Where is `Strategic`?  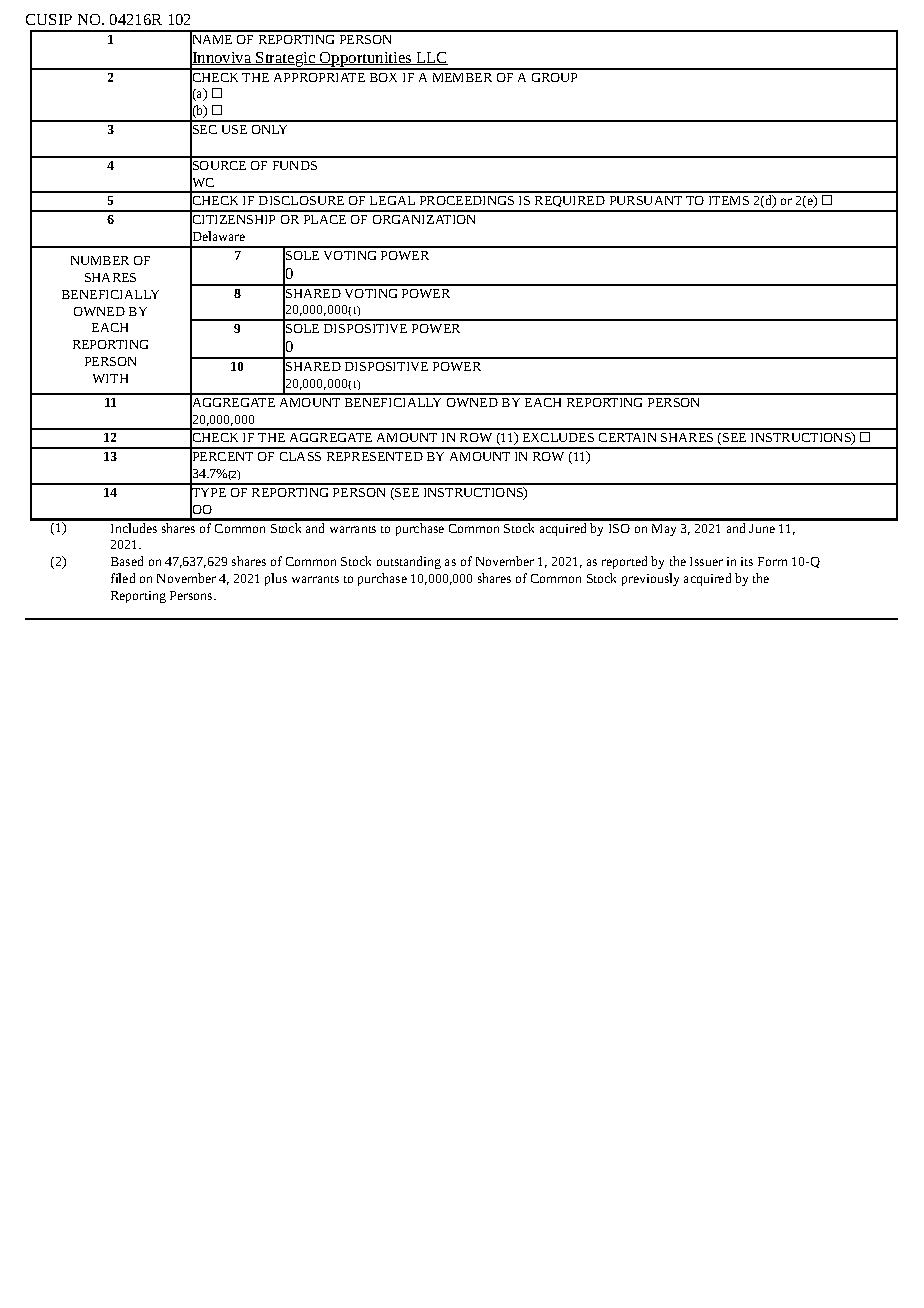
Strategic is located at coordinates (286, 60).
